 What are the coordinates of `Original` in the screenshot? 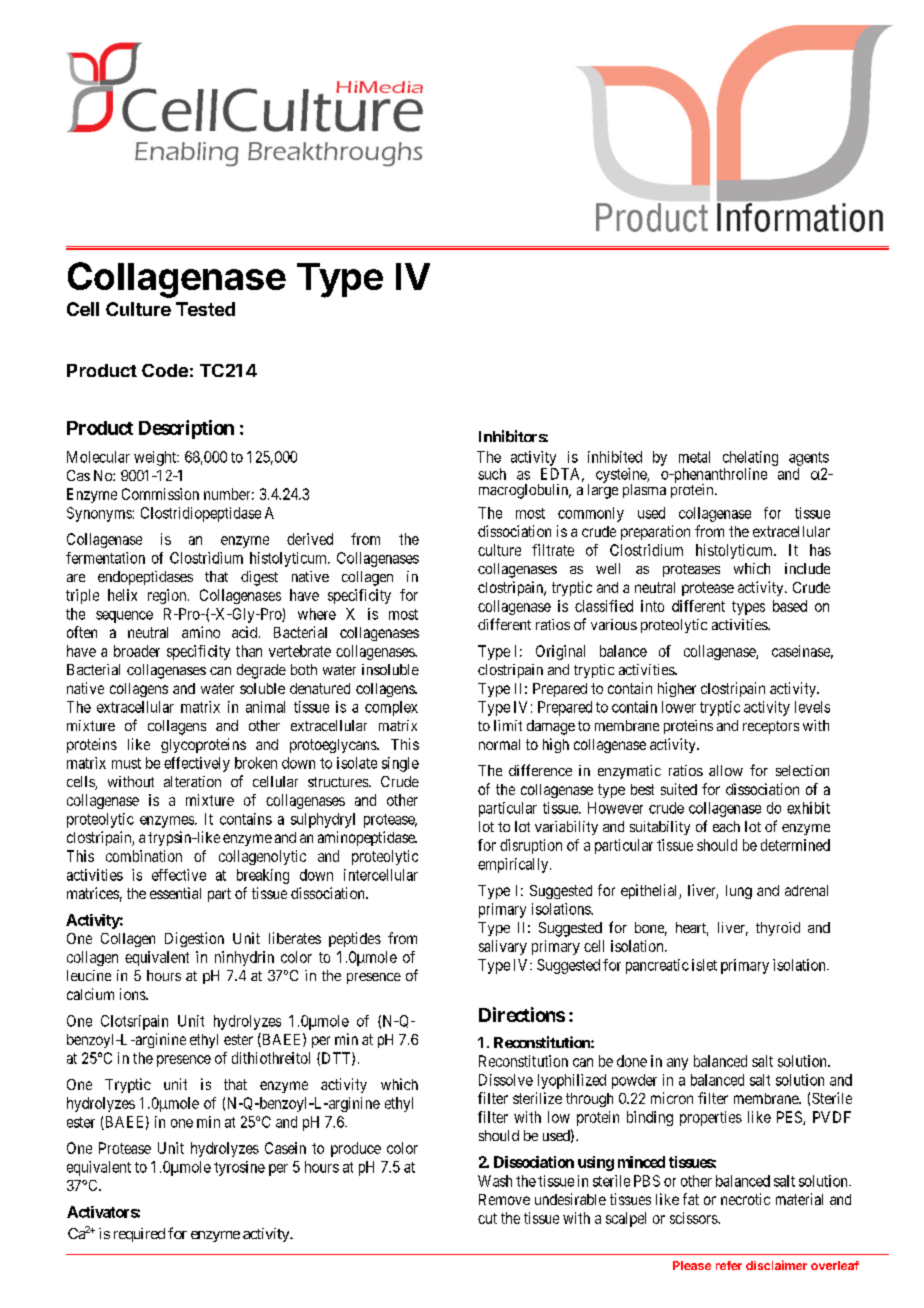 It's located at (560, 652).
